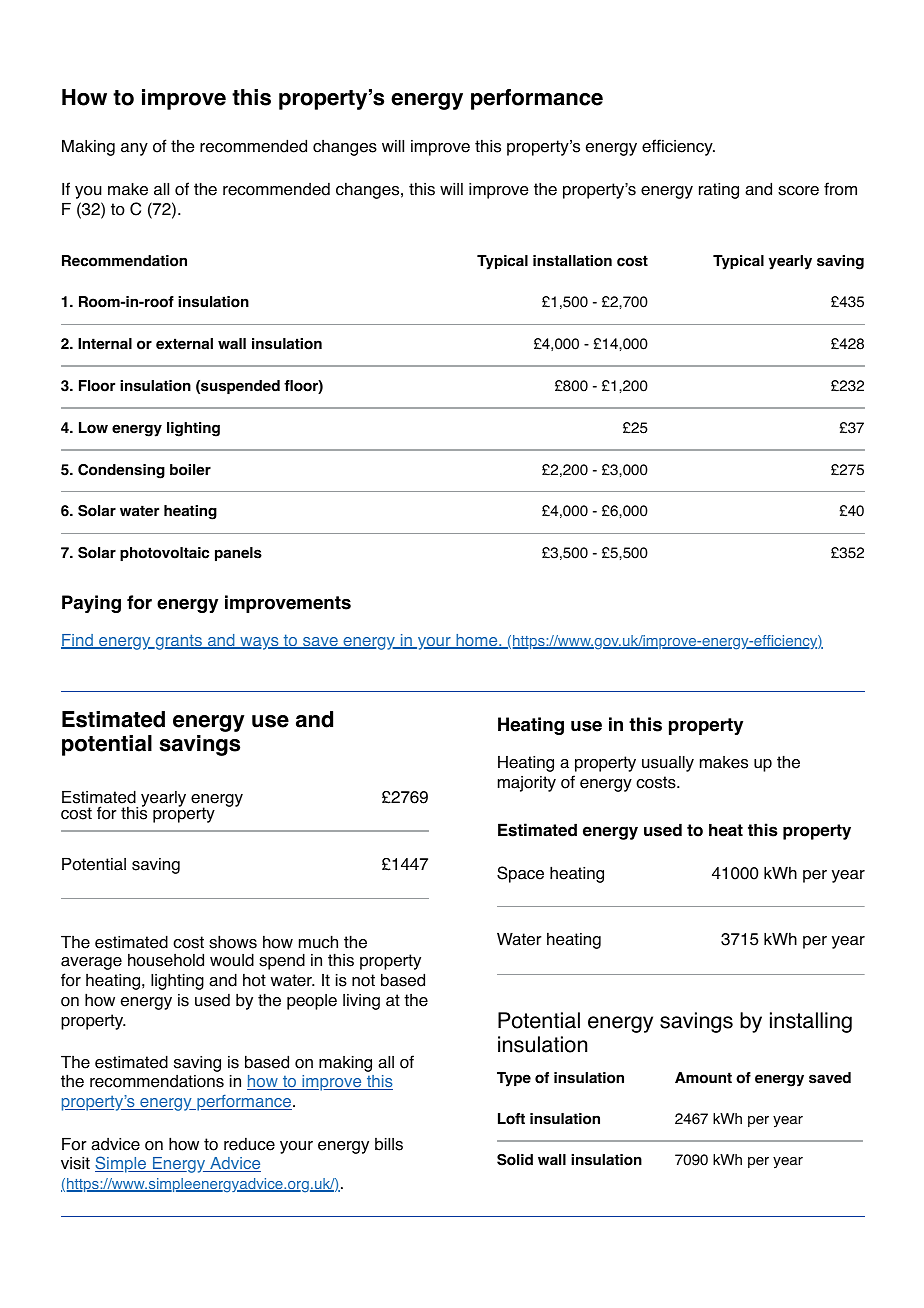  What do you see at coordinates (178, 642) in the document?
I see `grants` at bounding box center [178, 642].
